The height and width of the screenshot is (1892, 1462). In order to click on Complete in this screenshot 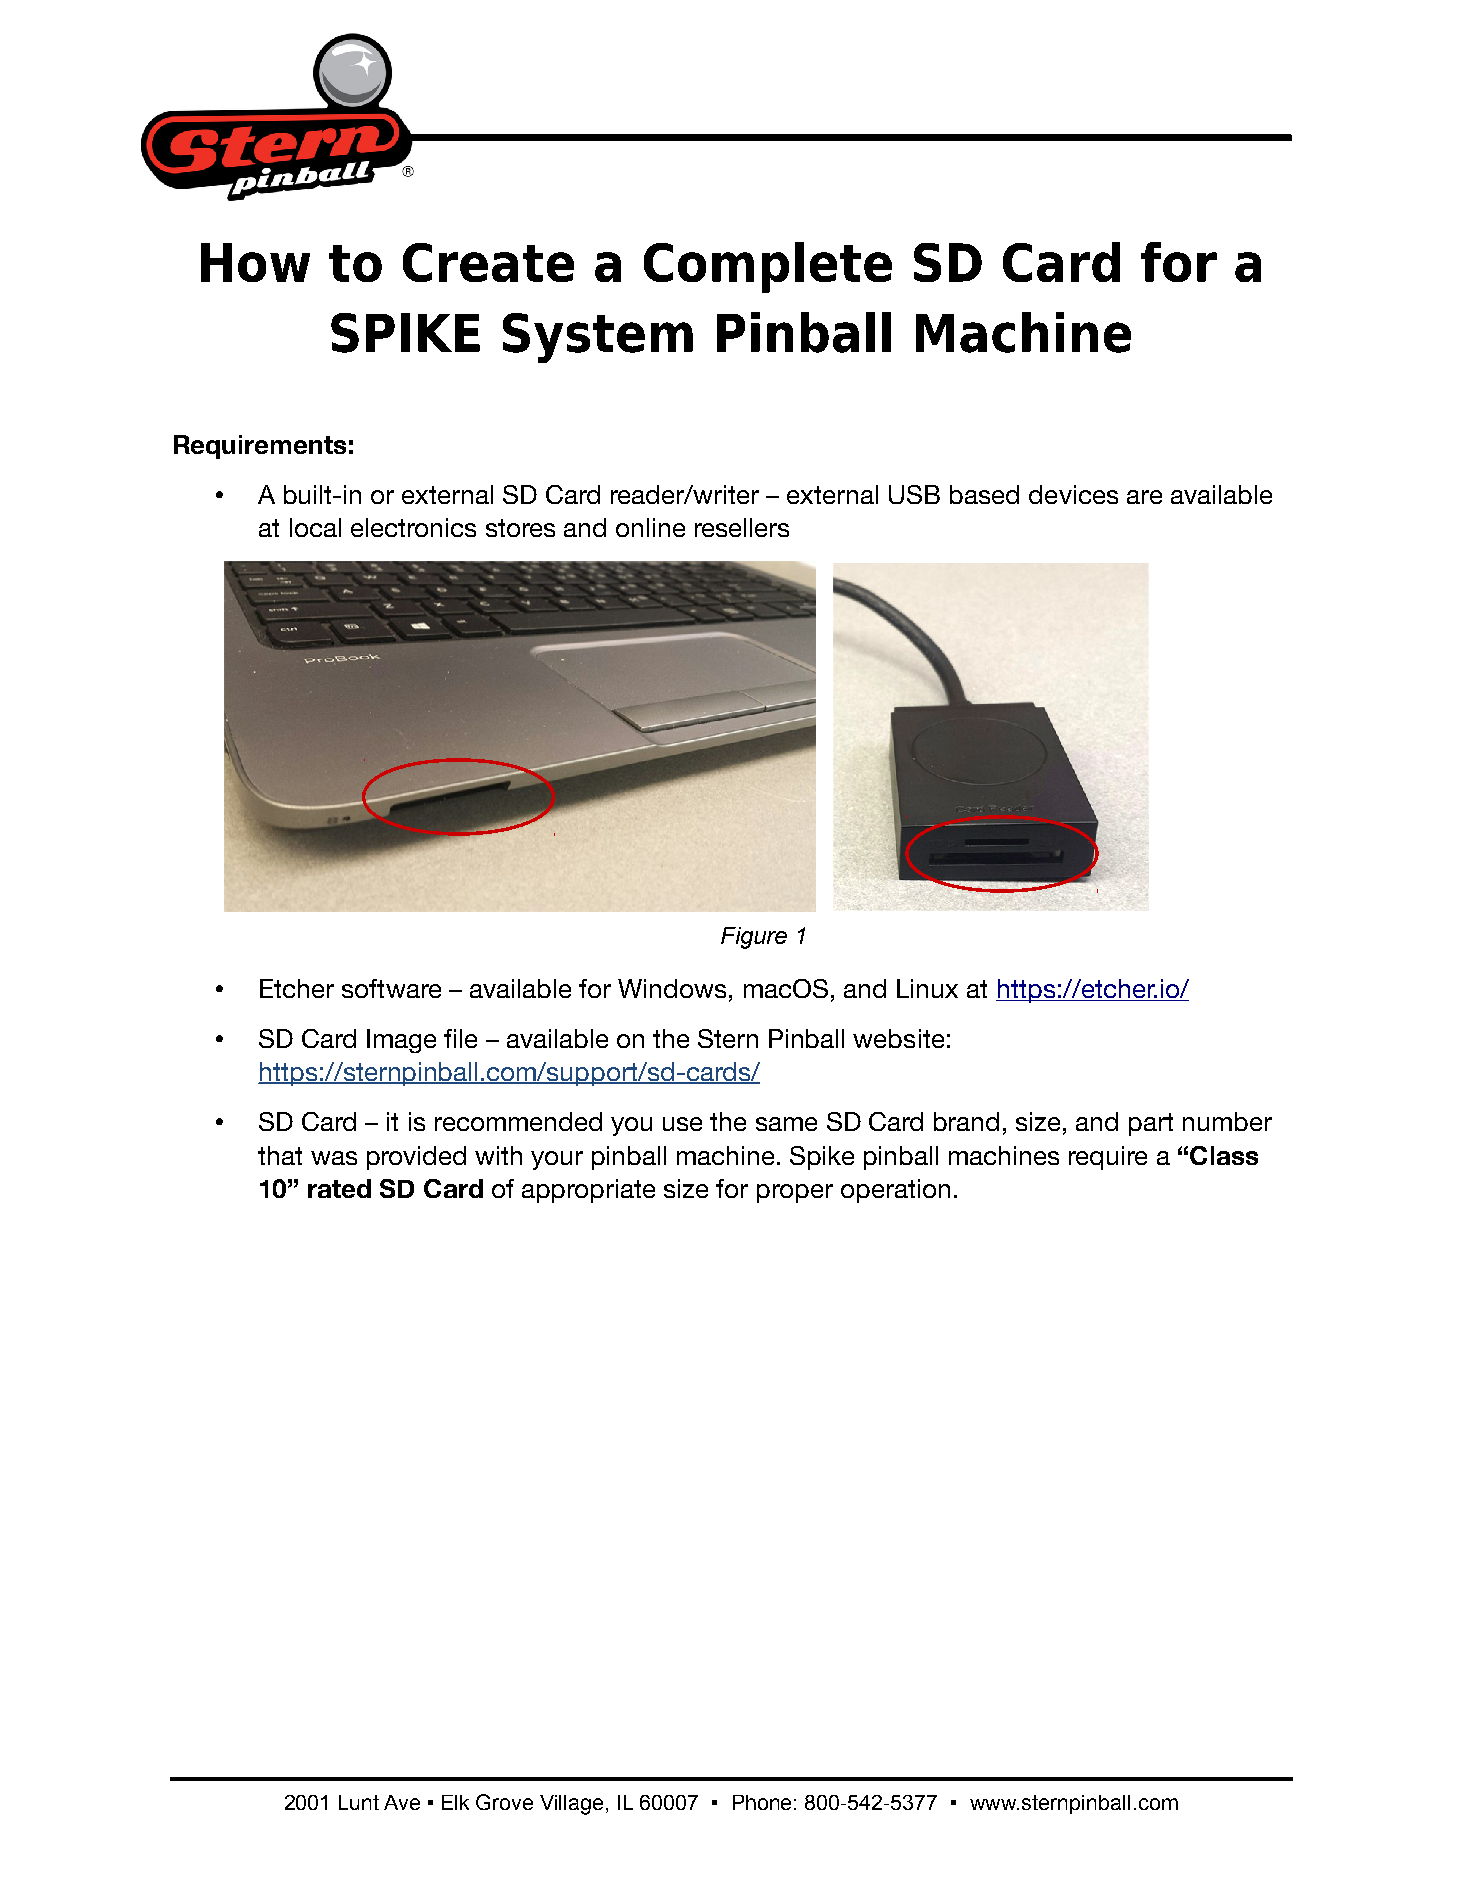, I will do `click(768, 267)`.
